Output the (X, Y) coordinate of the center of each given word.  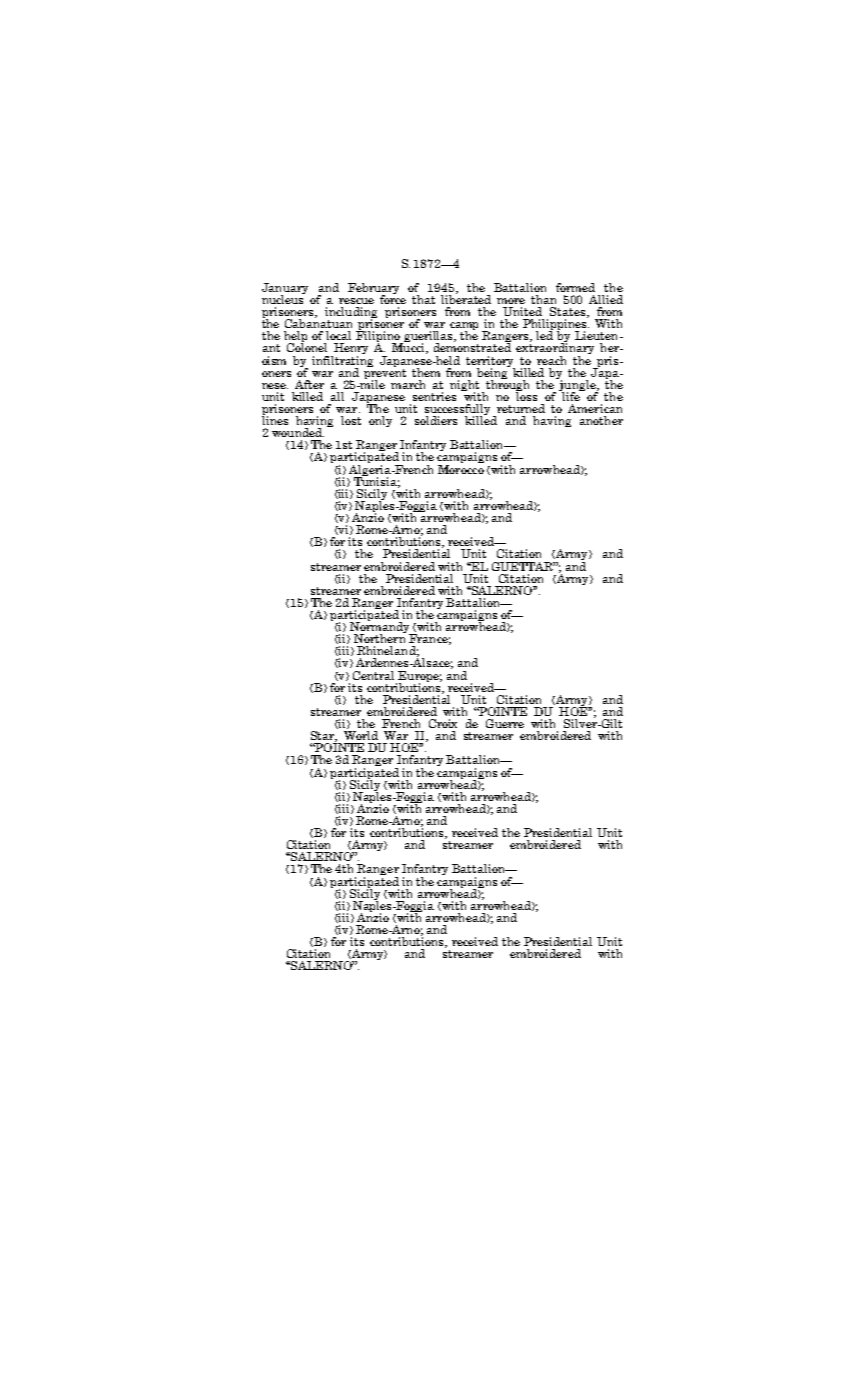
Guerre (505, 723)
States (569, 312)
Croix (443, 723)
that (423, 299)
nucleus (283, 298)
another (601, 420)
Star (324, 736)
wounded (298, 432)
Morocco (461, 468)
